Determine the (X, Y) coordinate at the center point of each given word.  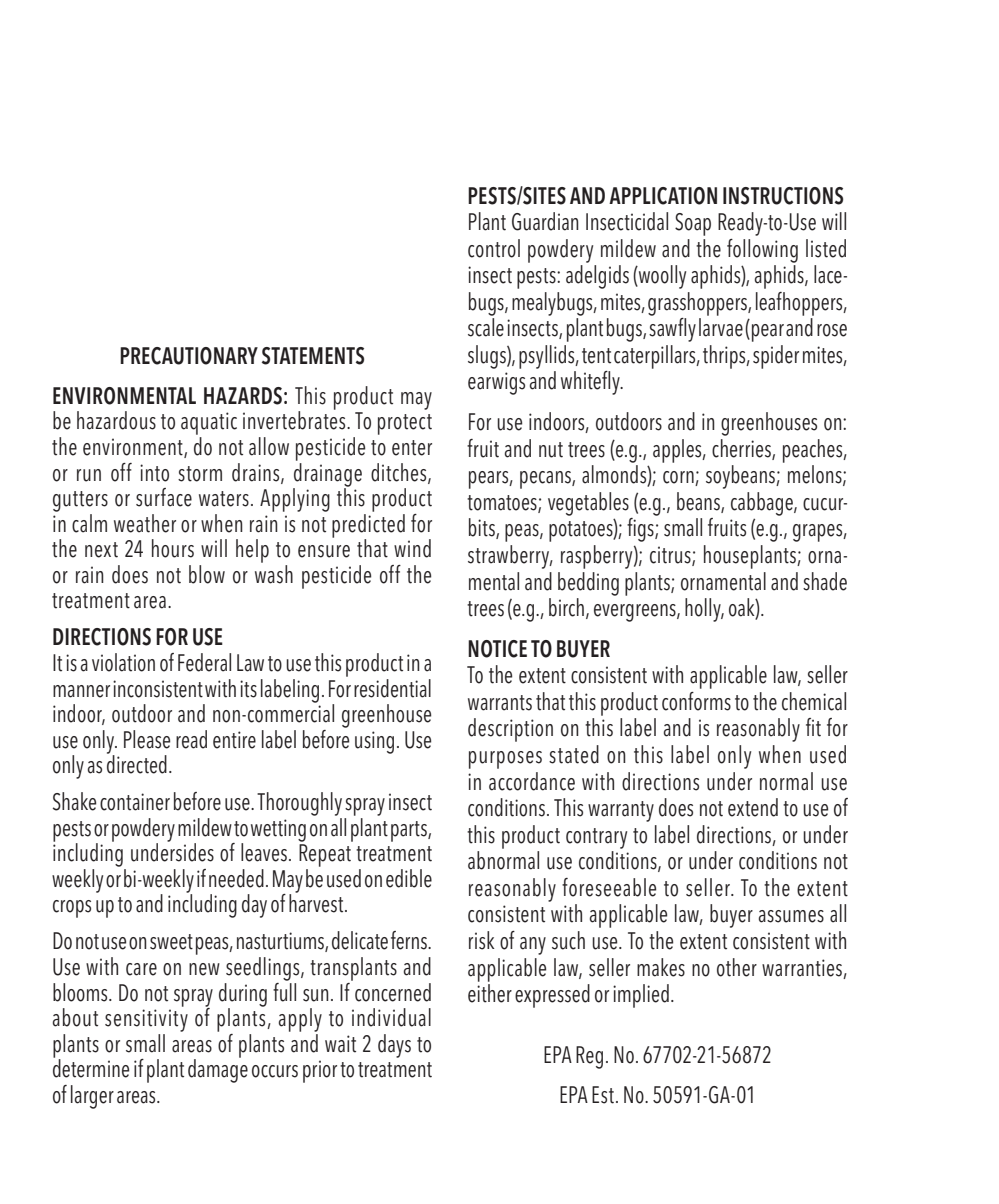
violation (123, 662)
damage (218, 1070)
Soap (693, 224)
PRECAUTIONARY (189, 356)
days (394, 1046)
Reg (589, 1057)
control (494, 248)
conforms (696, 701)
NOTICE (497, 649)
